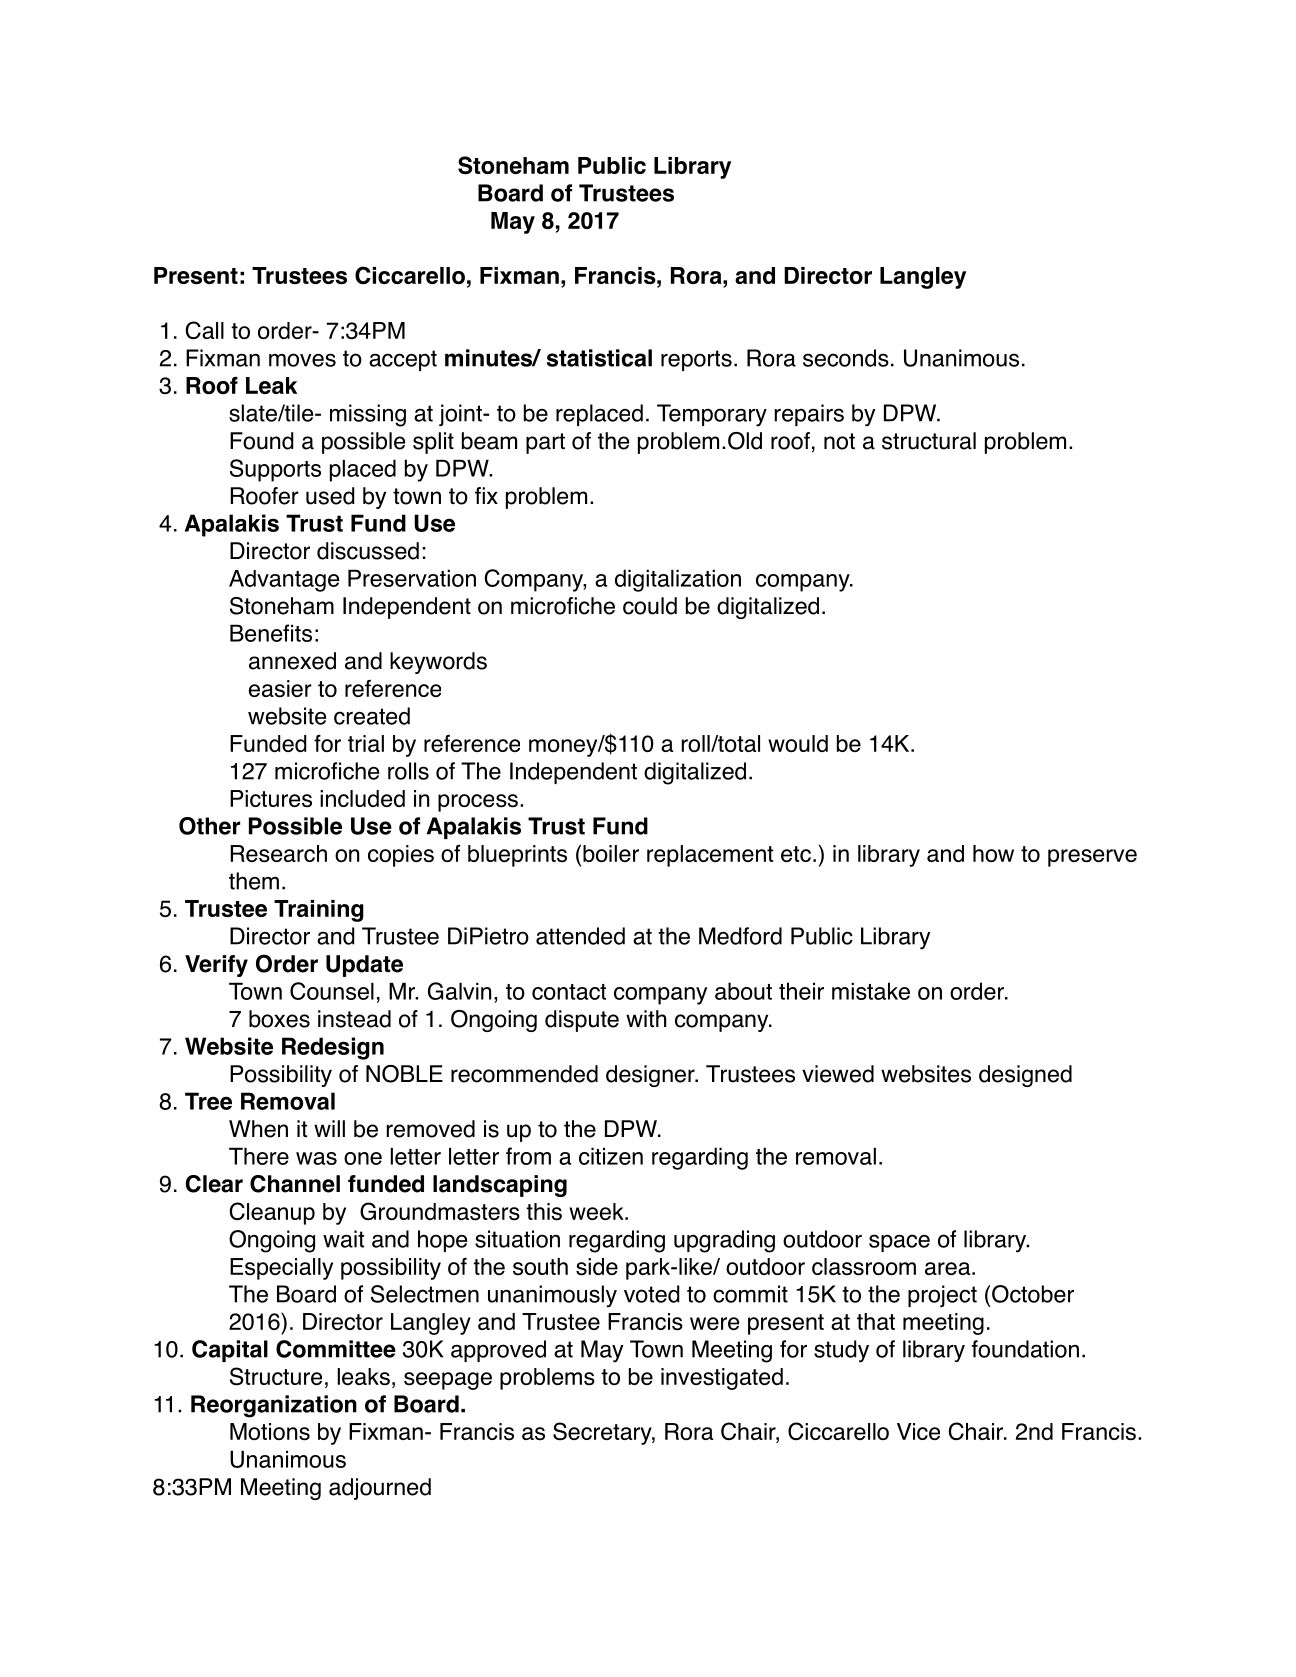  What do you see at coordinates (993, 853) in the screenshot?
I see `how` at bounding box center [993, 853].
